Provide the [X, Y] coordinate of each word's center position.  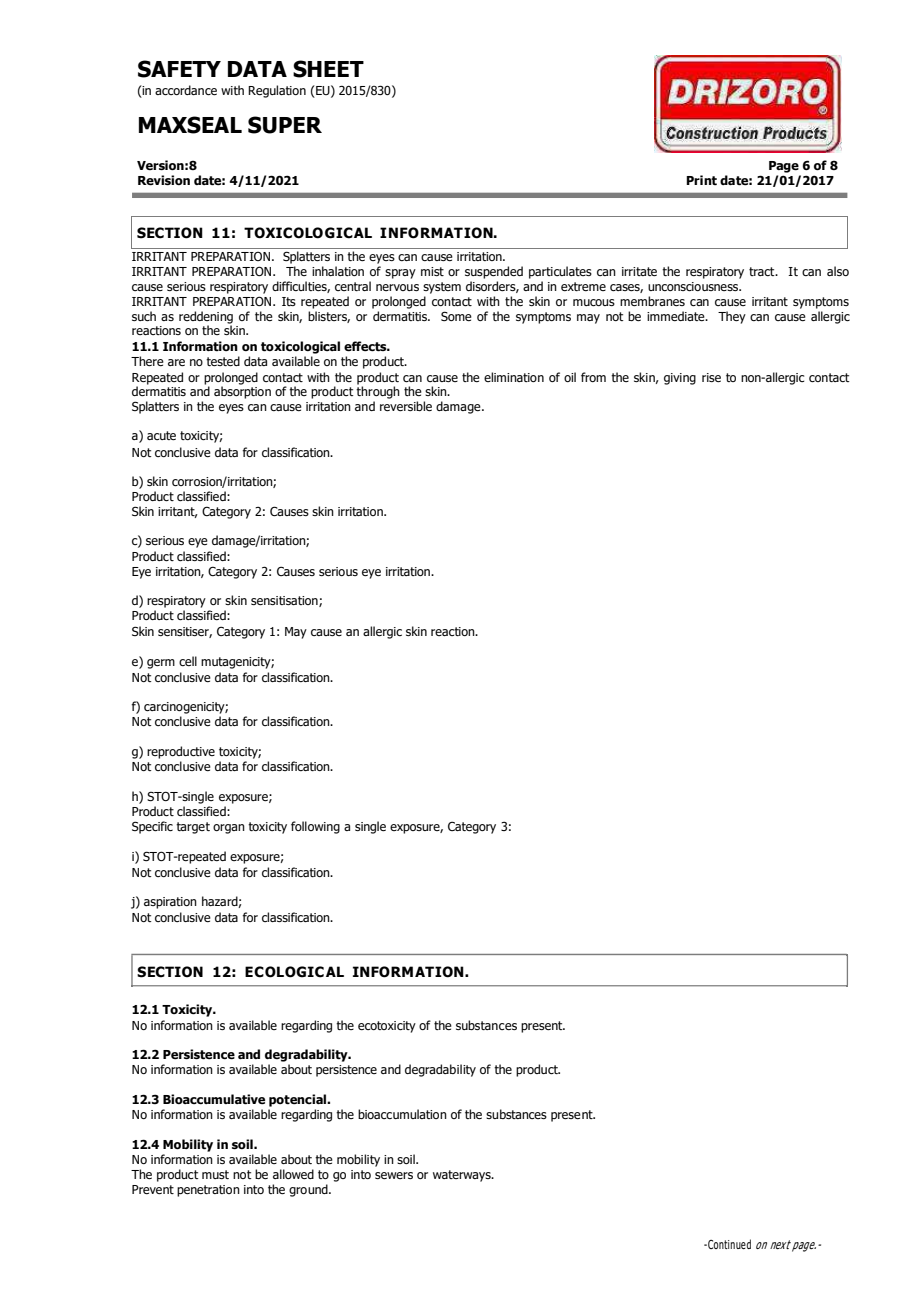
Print [701, 180]
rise [711, 377]
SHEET [328, 69]
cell [188, 661]
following [315, 827]
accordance [186, 90]
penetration [208, 1191]
